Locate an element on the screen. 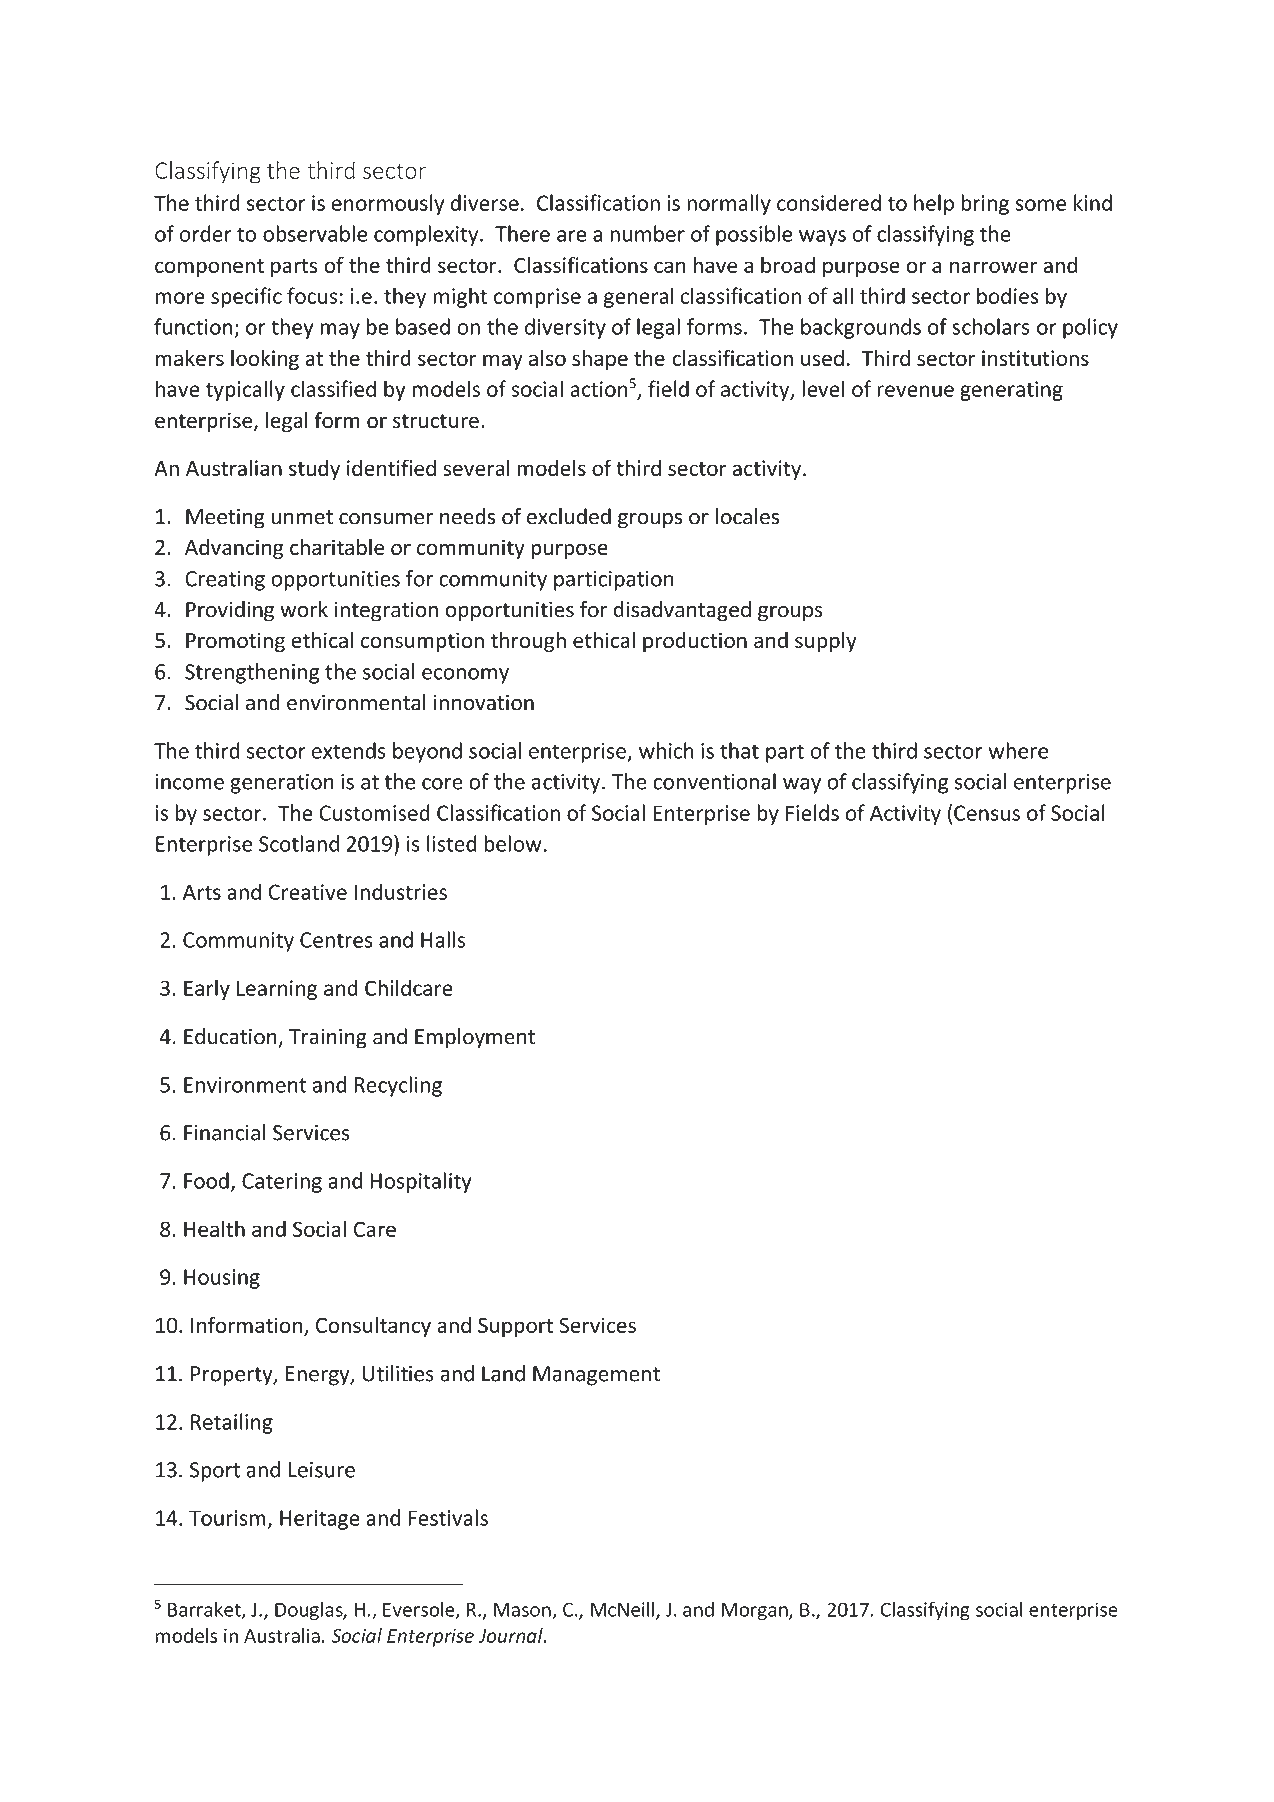  supply is located at coordinates (826, 642).
